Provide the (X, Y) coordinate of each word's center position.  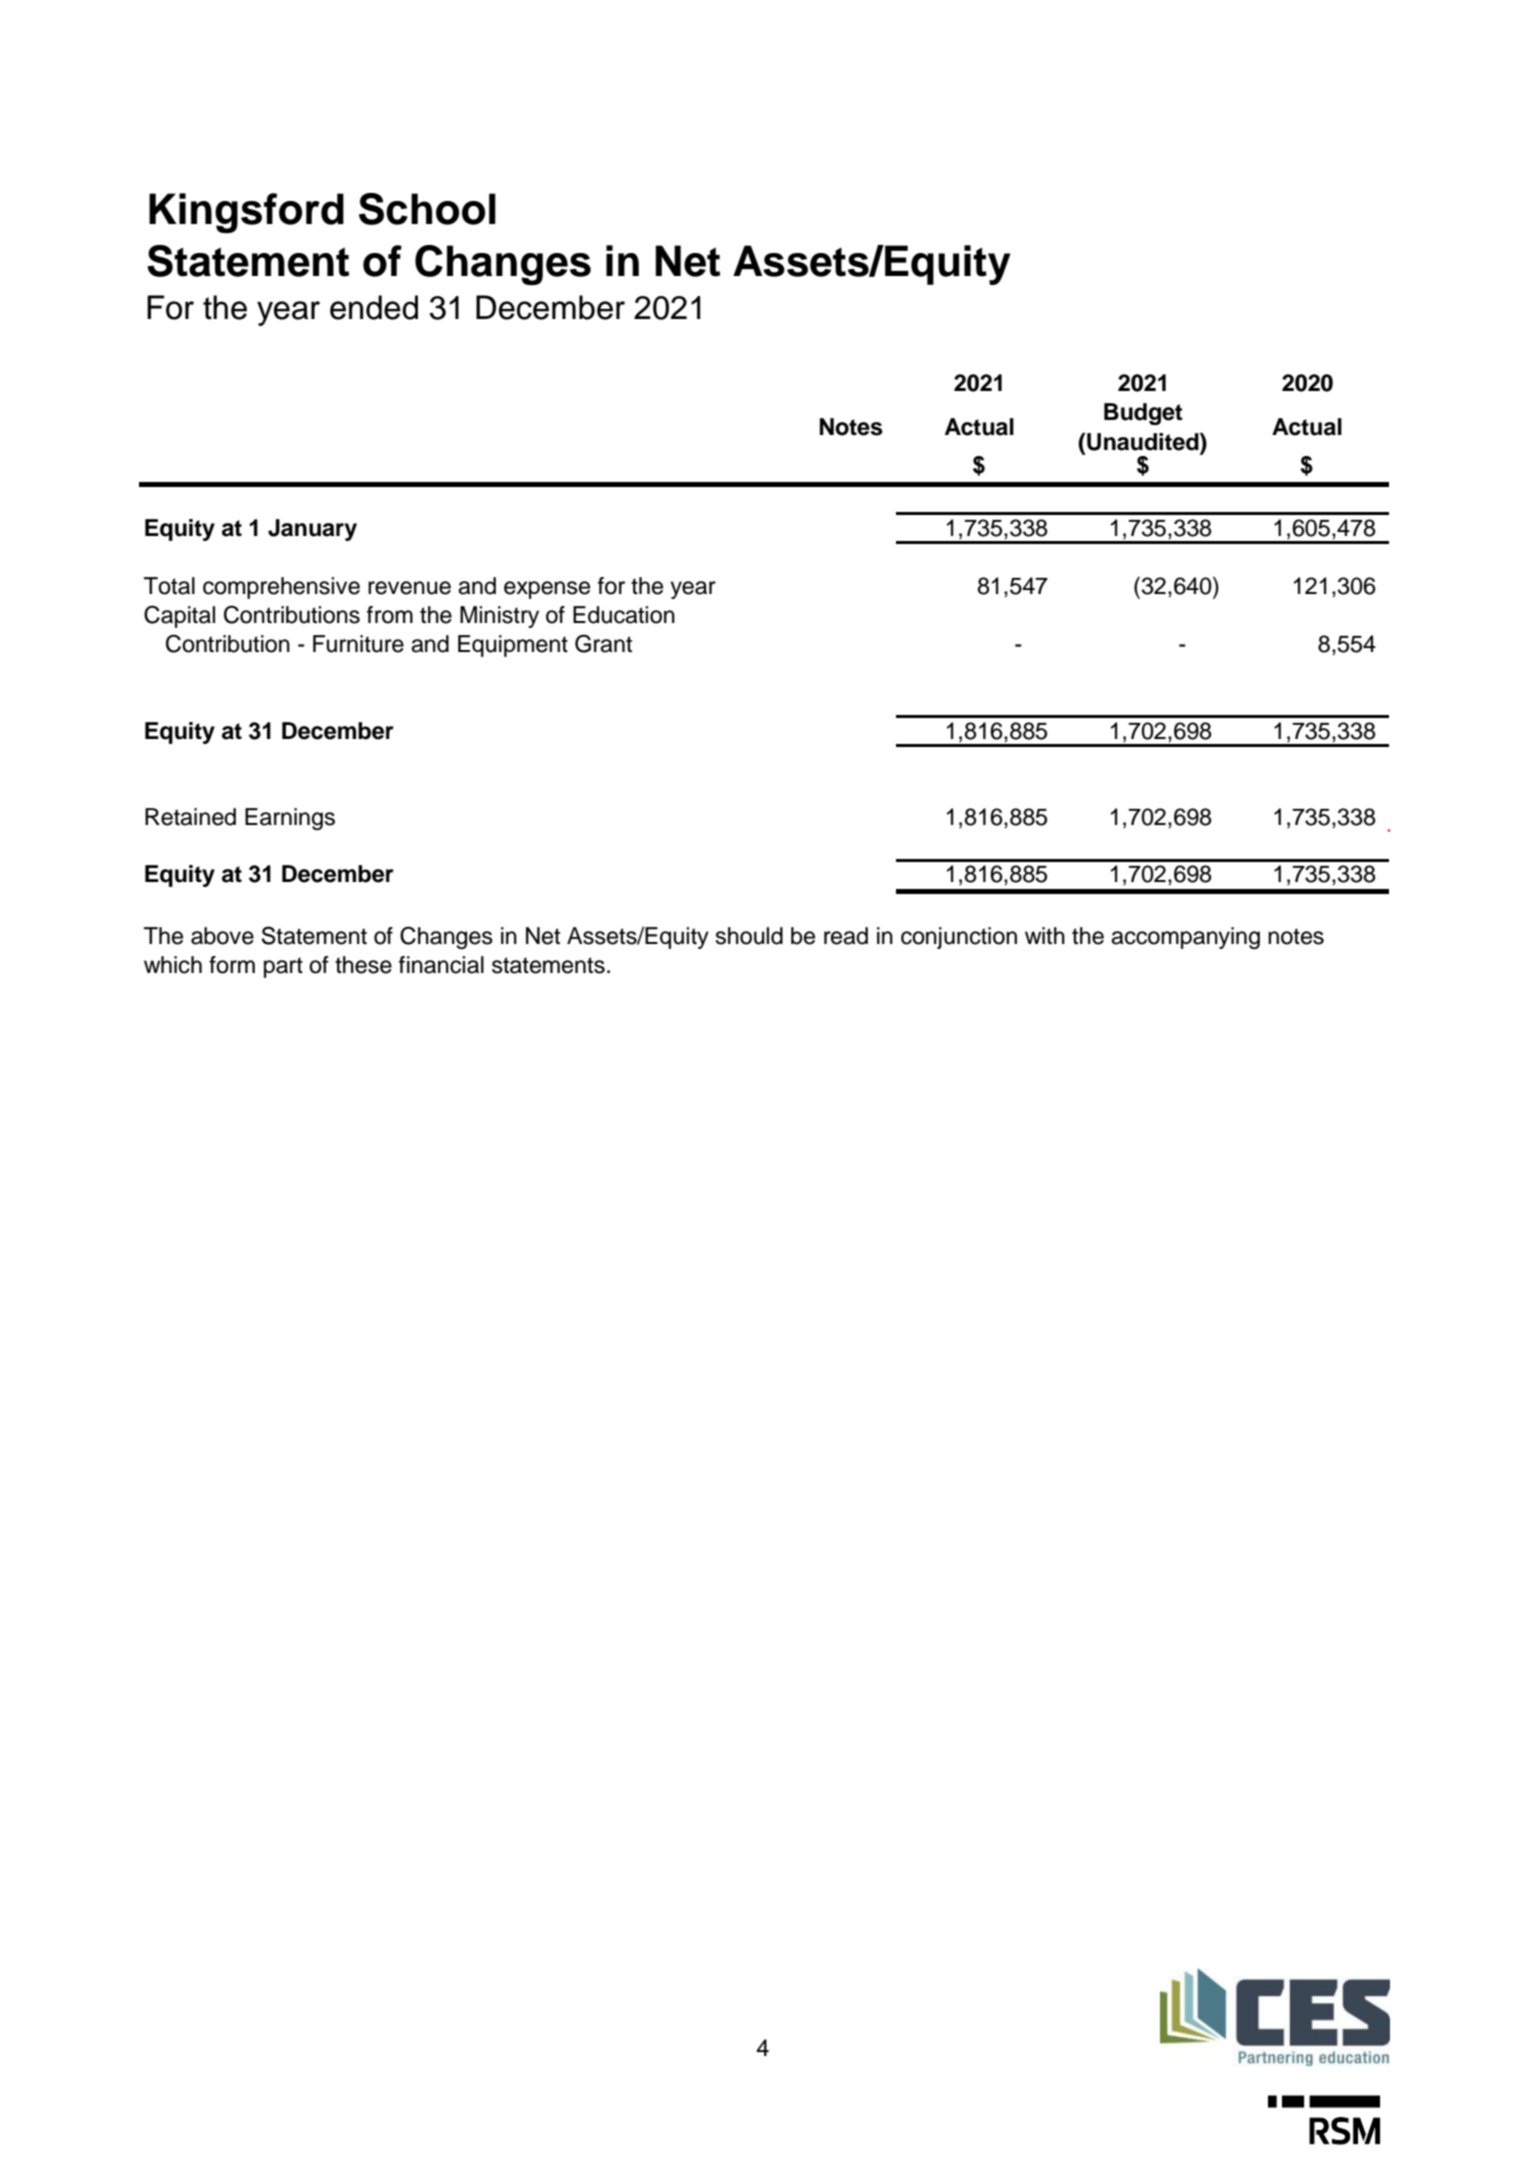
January (312, 530)
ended (374, 307)
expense (547, 590)
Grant (603, 643)
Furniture (358, 644)
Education (624, 615)
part (283, 967)
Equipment (513, 646)
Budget (1143, 414)
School (427, 209)
